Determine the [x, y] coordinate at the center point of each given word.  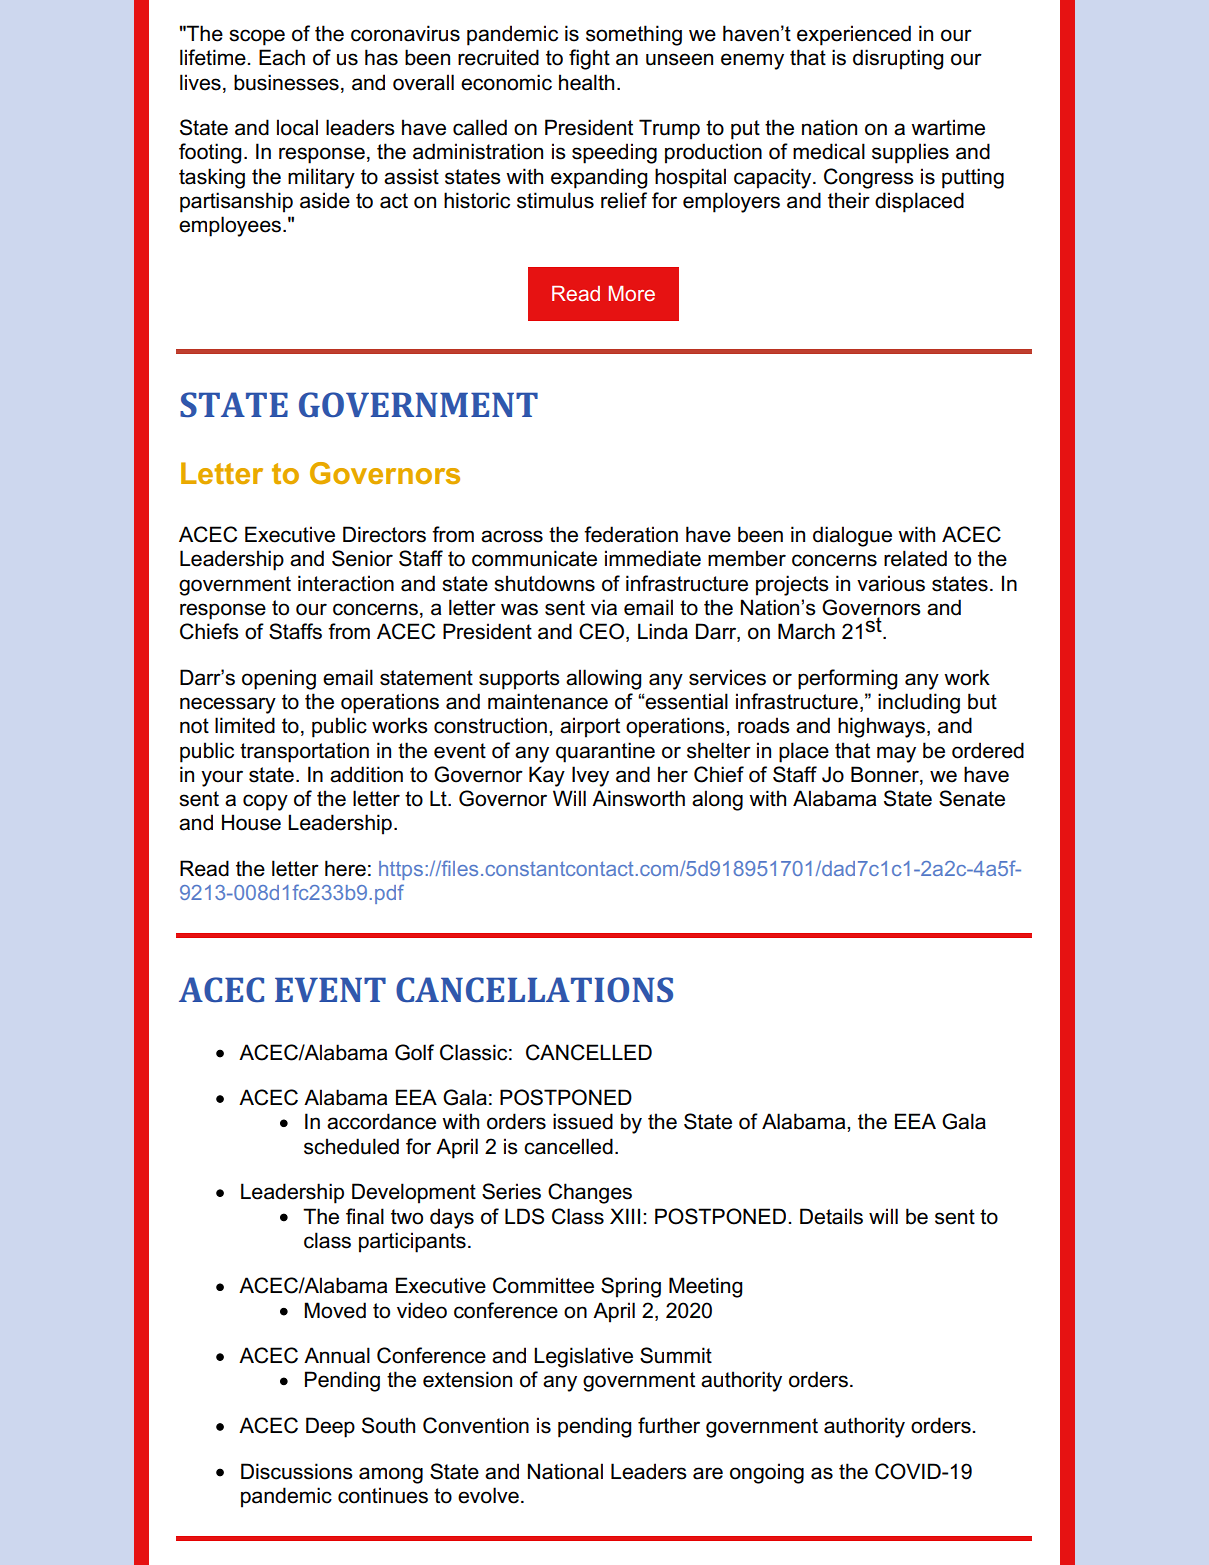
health [586, 82]
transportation [304, 752]
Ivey [590, 776]
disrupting [898, 59]
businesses [286, 82]
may [896, 754]
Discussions [297, 1471]
